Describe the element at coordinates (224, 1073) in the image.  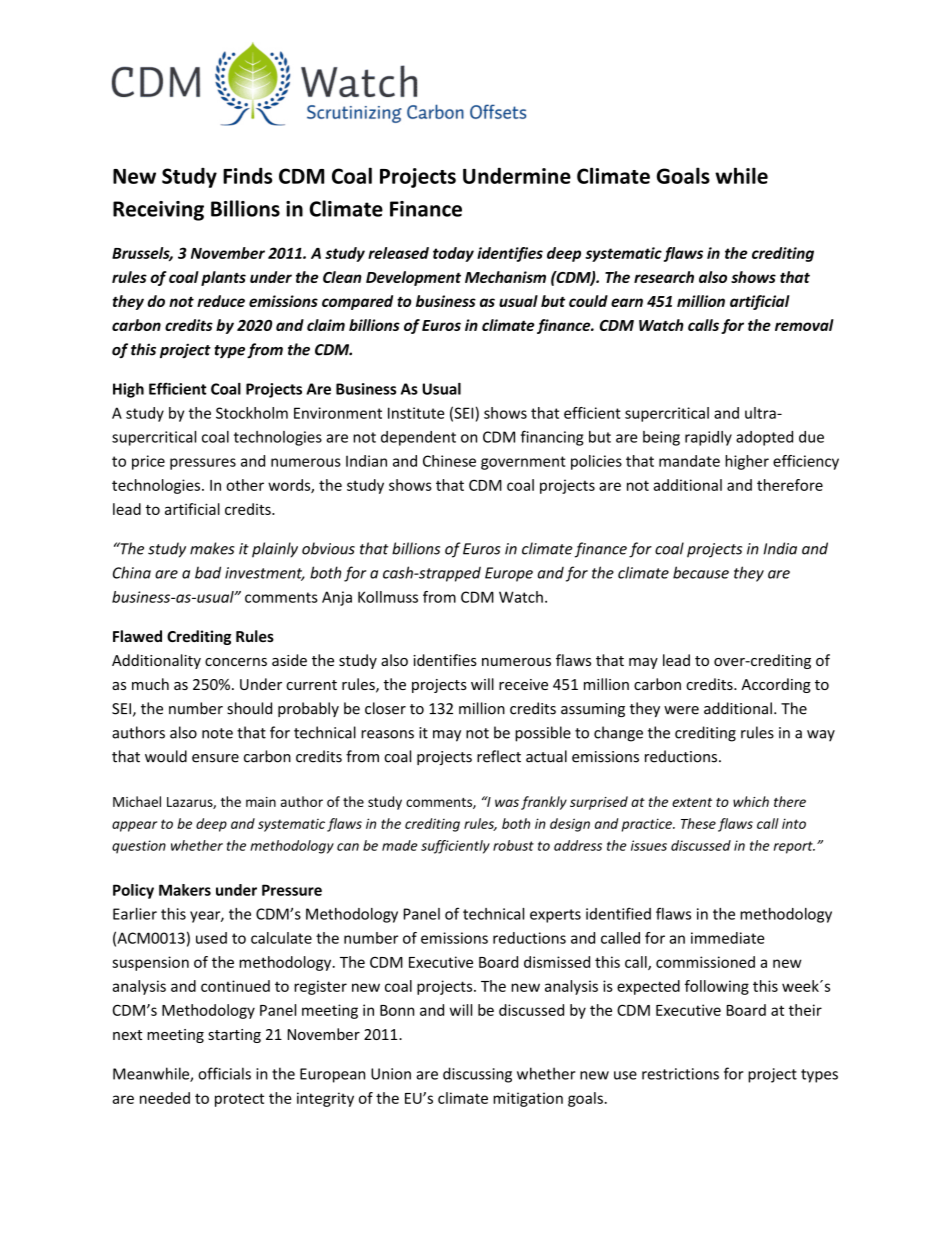
I see `officials` at that location.
